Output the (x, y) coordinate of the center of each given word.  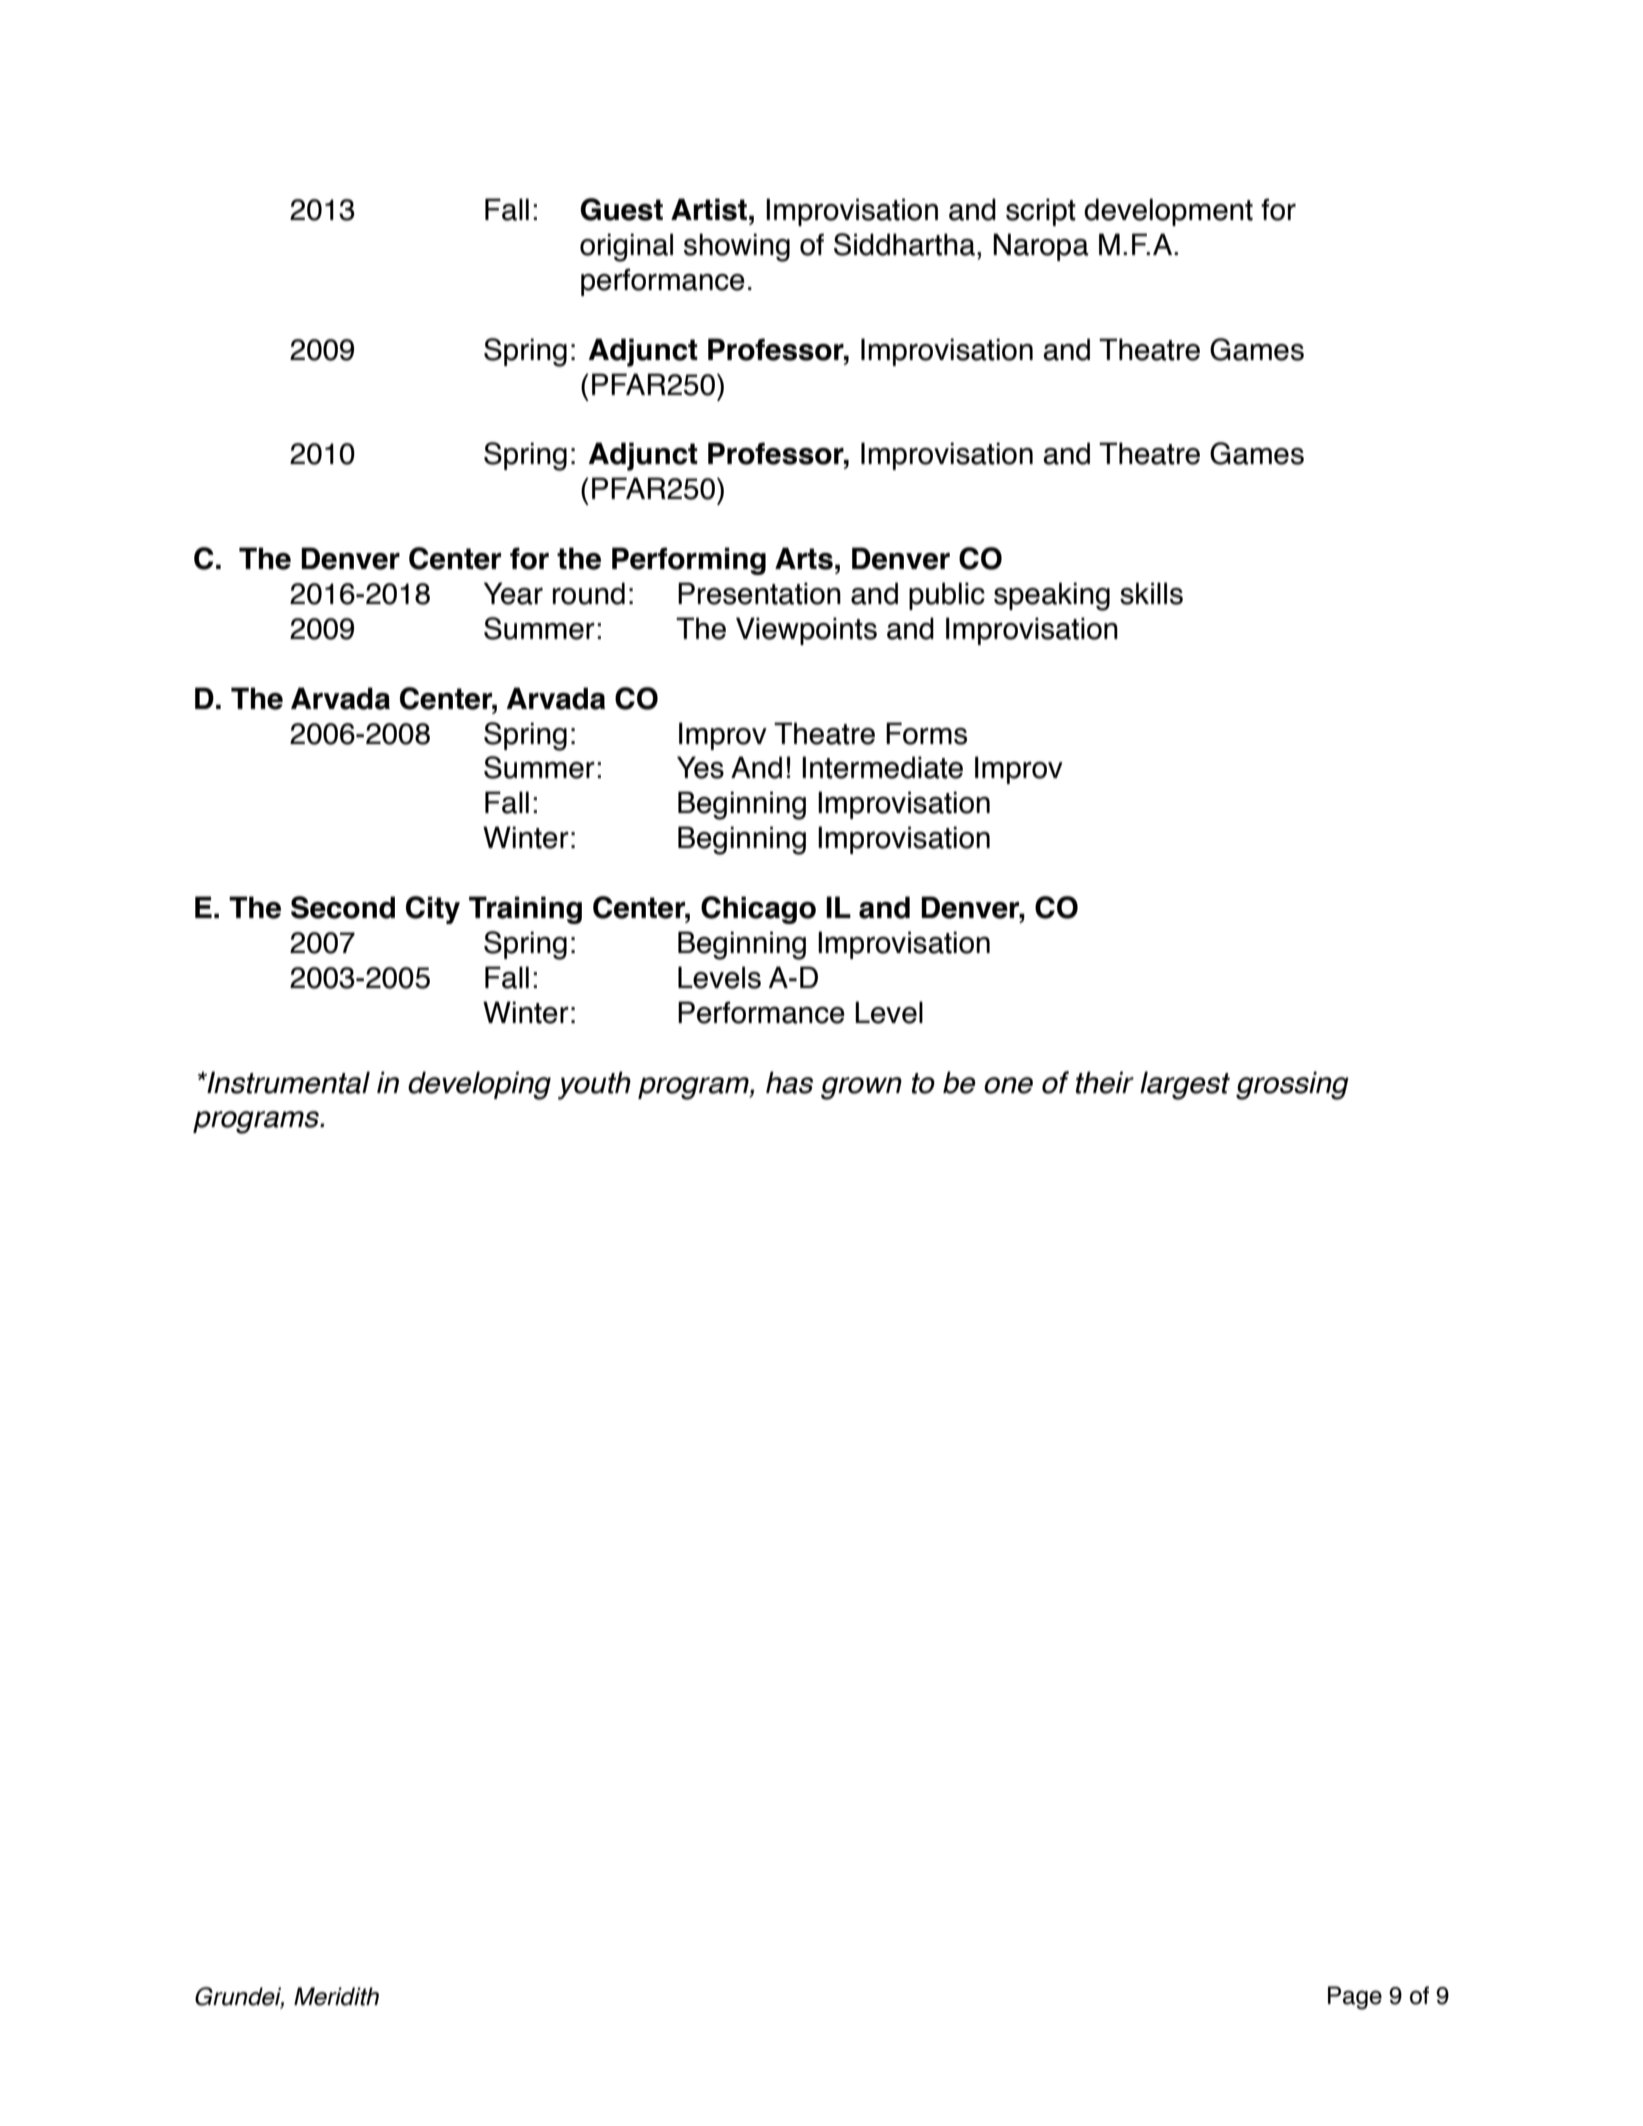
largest (1185, 1085)
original (626, 247)
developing (479, 1085)
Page (1355, 1998)
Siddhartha (904, 244)
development (1168, 212)
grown (861, 1088)
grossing (1292, 1085)
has (789, 1082)
